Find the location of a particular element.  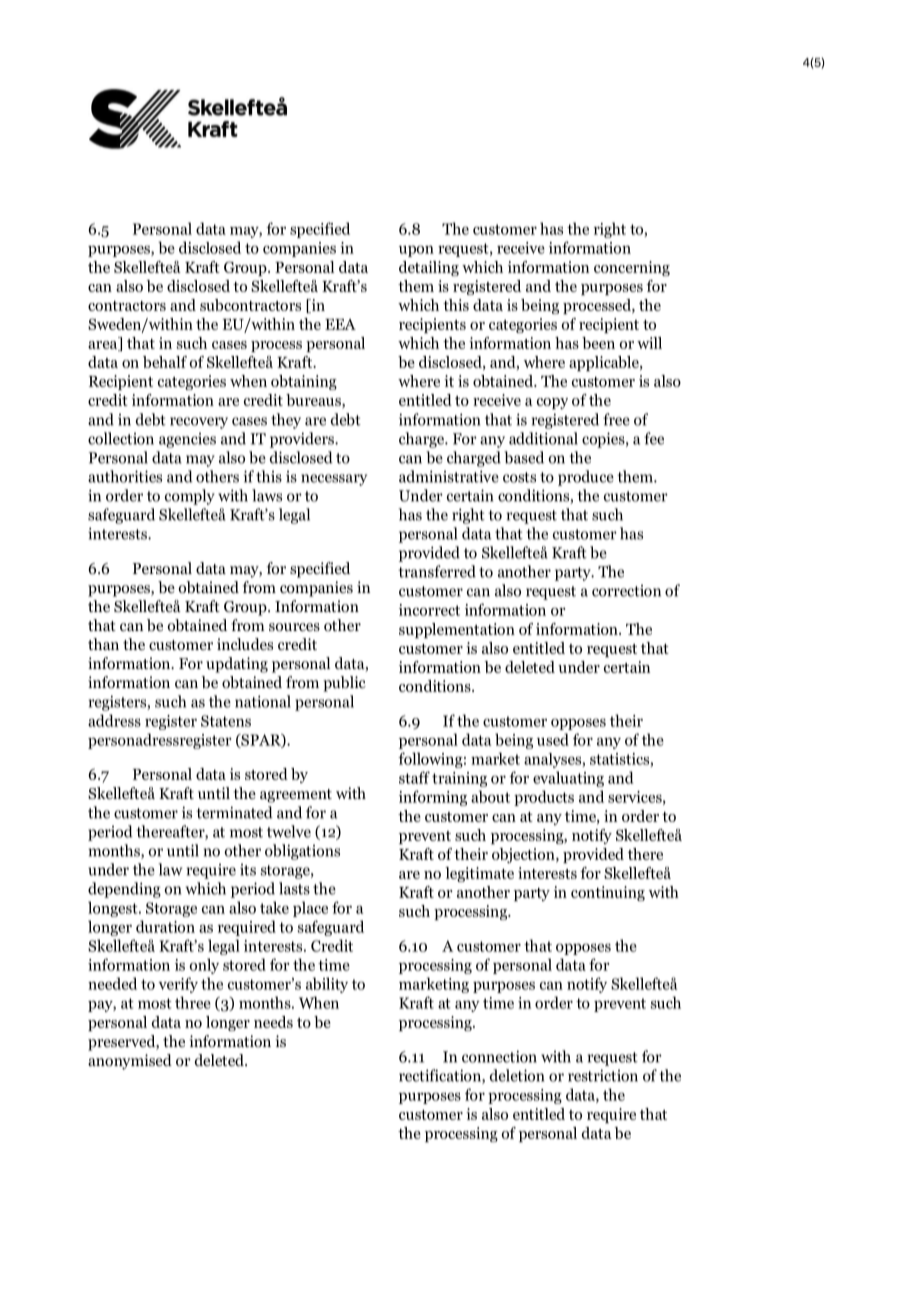

correction is located at coordinates (626, 591).
